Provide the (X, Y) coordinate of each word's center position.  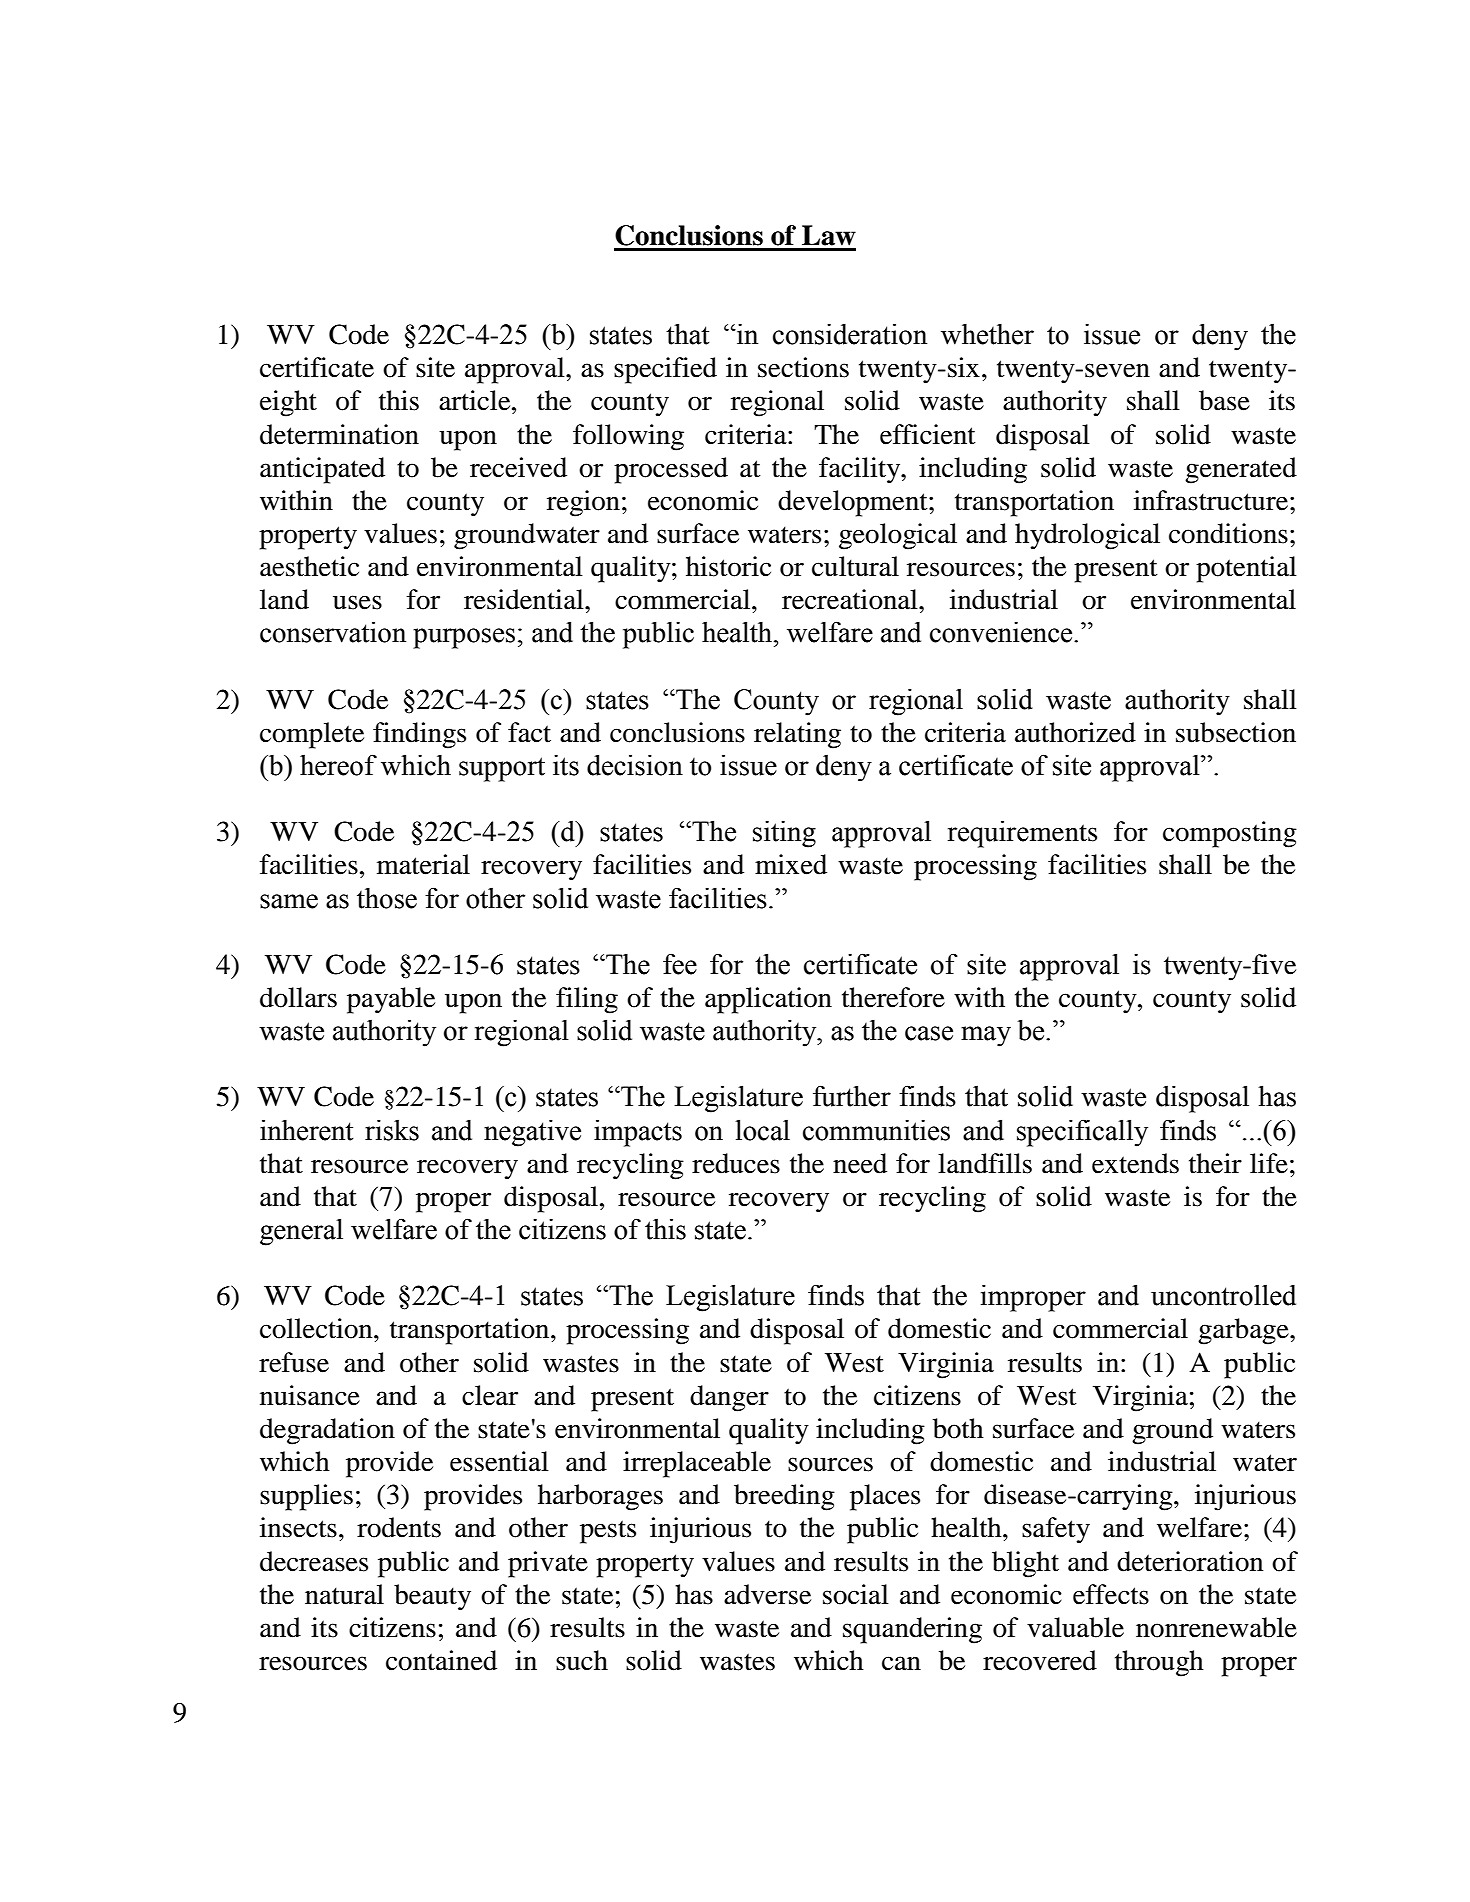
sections (803, 367)
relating (797, 735)
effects (1111, 1594)
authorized (1075, 732)
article (476, 400)
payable (391, 1000)
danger (729, 1398)
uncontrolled (1223, 1295)
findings (419, 735)
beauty (432, 1597)
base (1224, 400)
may (986, 1036)
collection (317, 1328)
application (768, 1000)
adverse (767, 1594)
